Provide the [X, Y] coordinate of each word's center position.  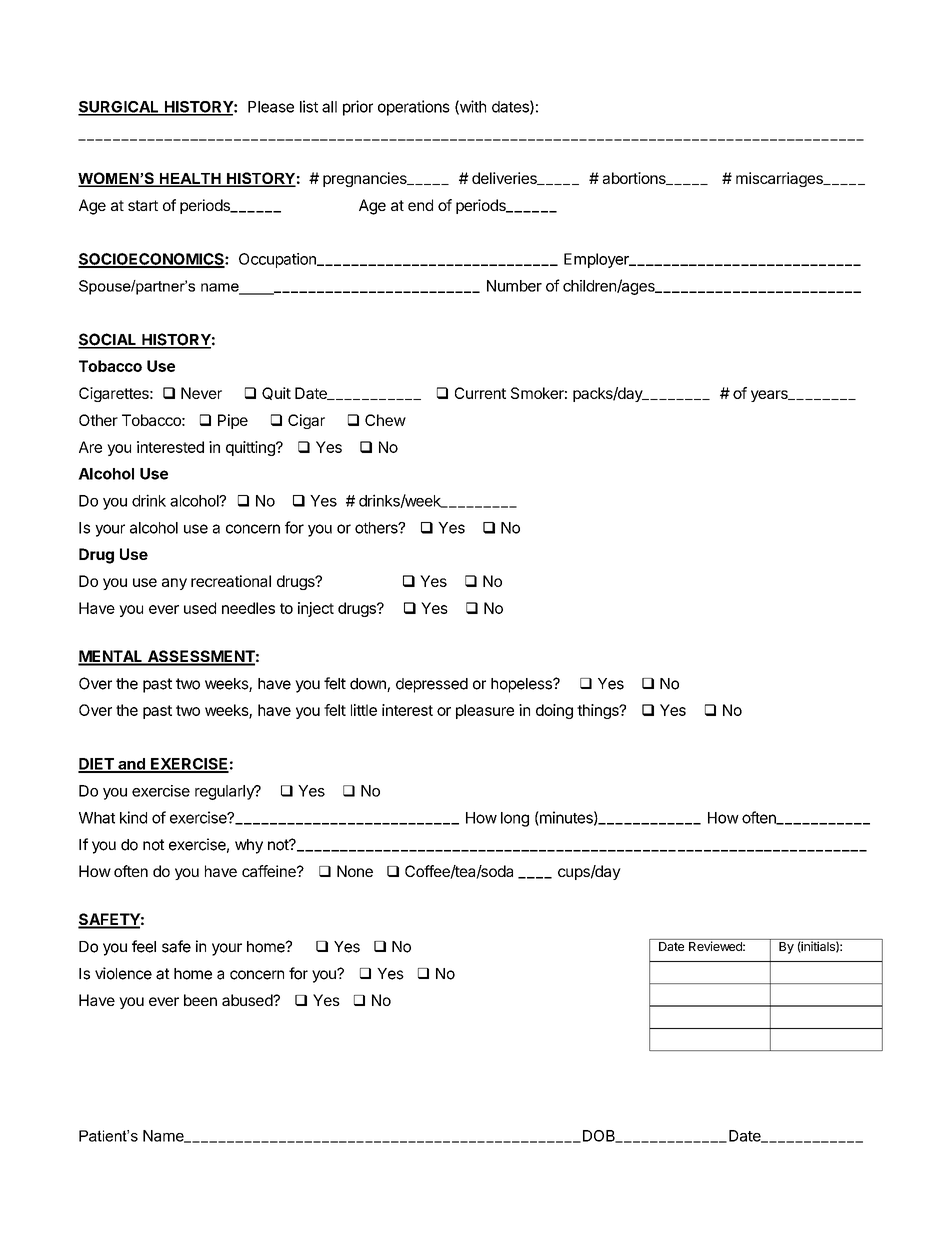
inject [316, 609]
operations [414, 108]
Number [514, 286]
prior [358, 108]
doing [554, 711]
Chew [385, 420]
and [131, 765]
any [174, 584]
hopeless [522, 685]
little [364, 710]
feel [144, 946]
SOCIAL [108, 340]
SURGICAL [119, 108]
